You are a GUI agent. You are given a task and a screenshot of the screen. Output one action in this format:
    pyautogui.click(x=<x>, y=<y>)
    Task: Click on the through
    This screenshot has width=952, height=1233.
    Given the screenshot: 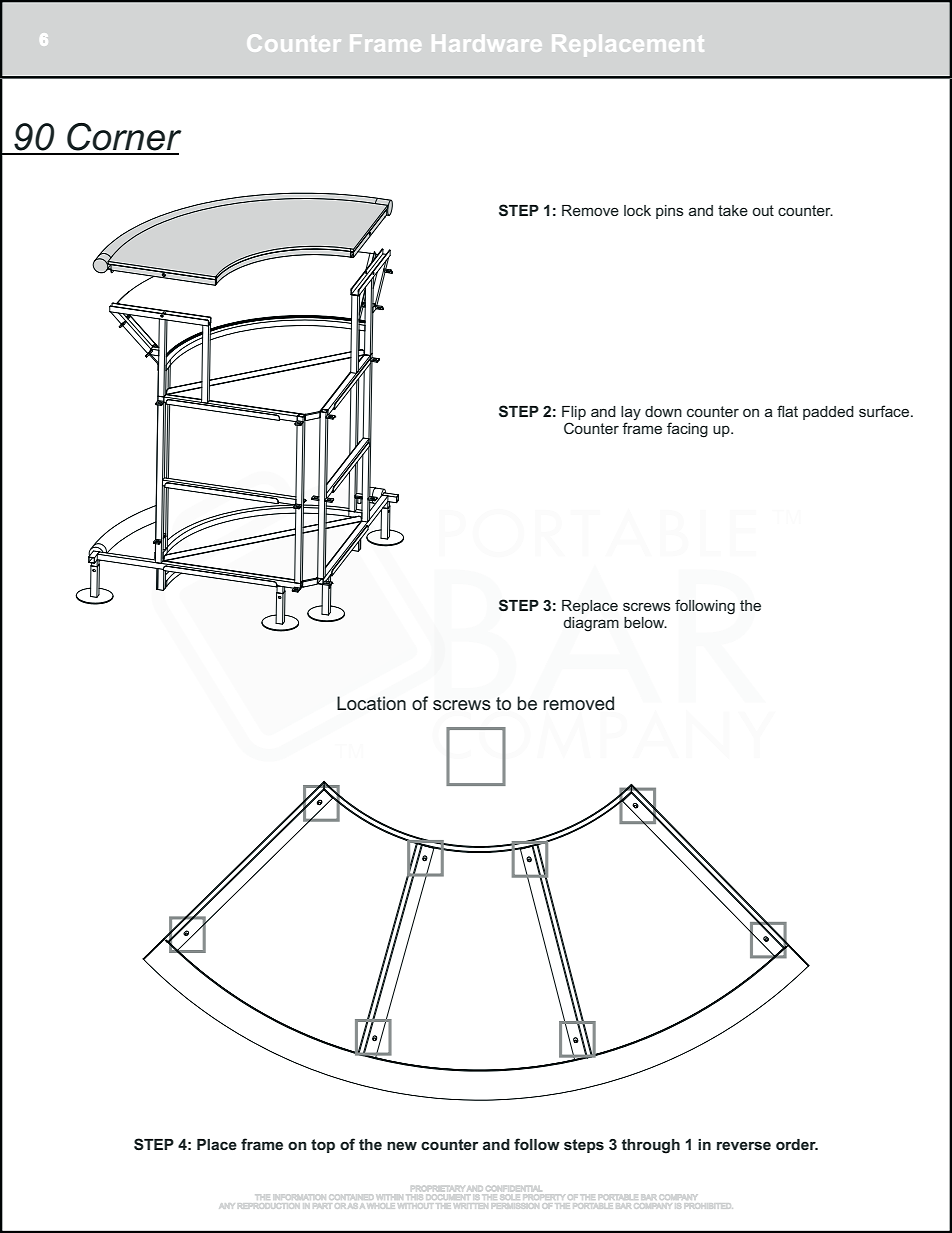 What is the action you would take?
    pyautogui.click(x=651, y=1146)
